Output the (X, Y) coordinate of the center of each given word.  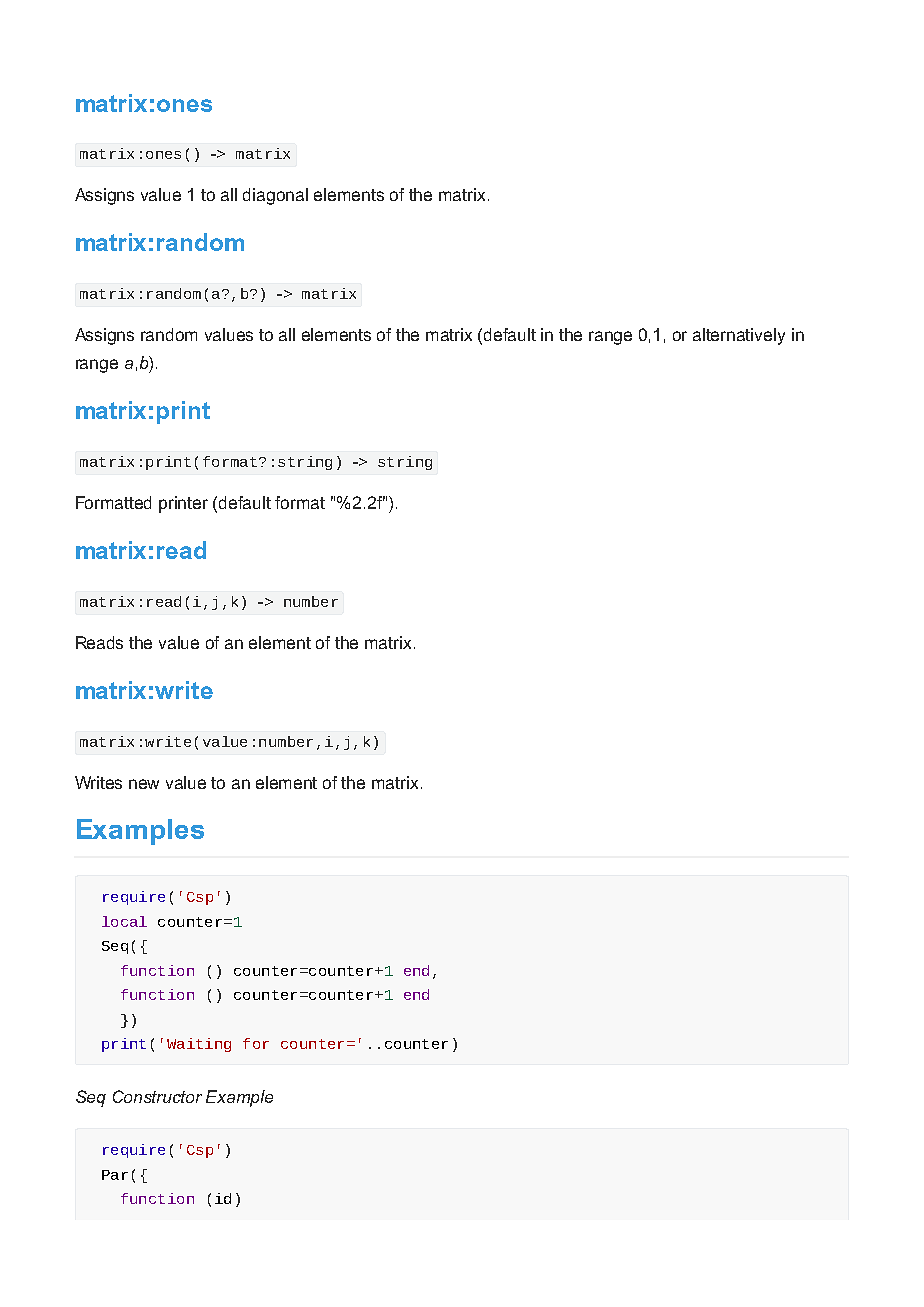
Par (115, 1175)
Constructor (157, 1096)
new (144, 784)
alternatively (739, 336)
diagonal (275, 196)
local (124, 921)
